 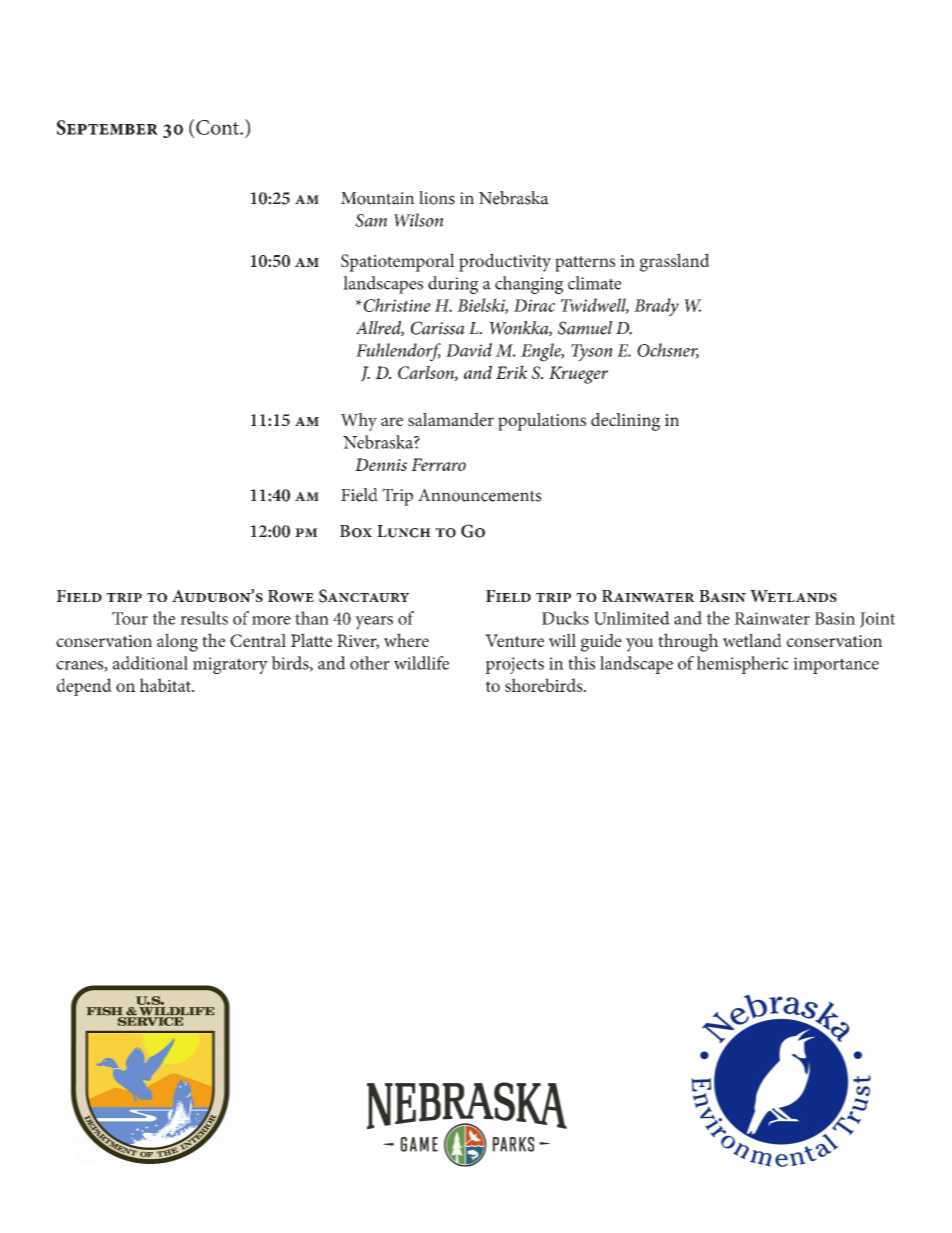 I want to click on declining, so click(x=625, y=422).
